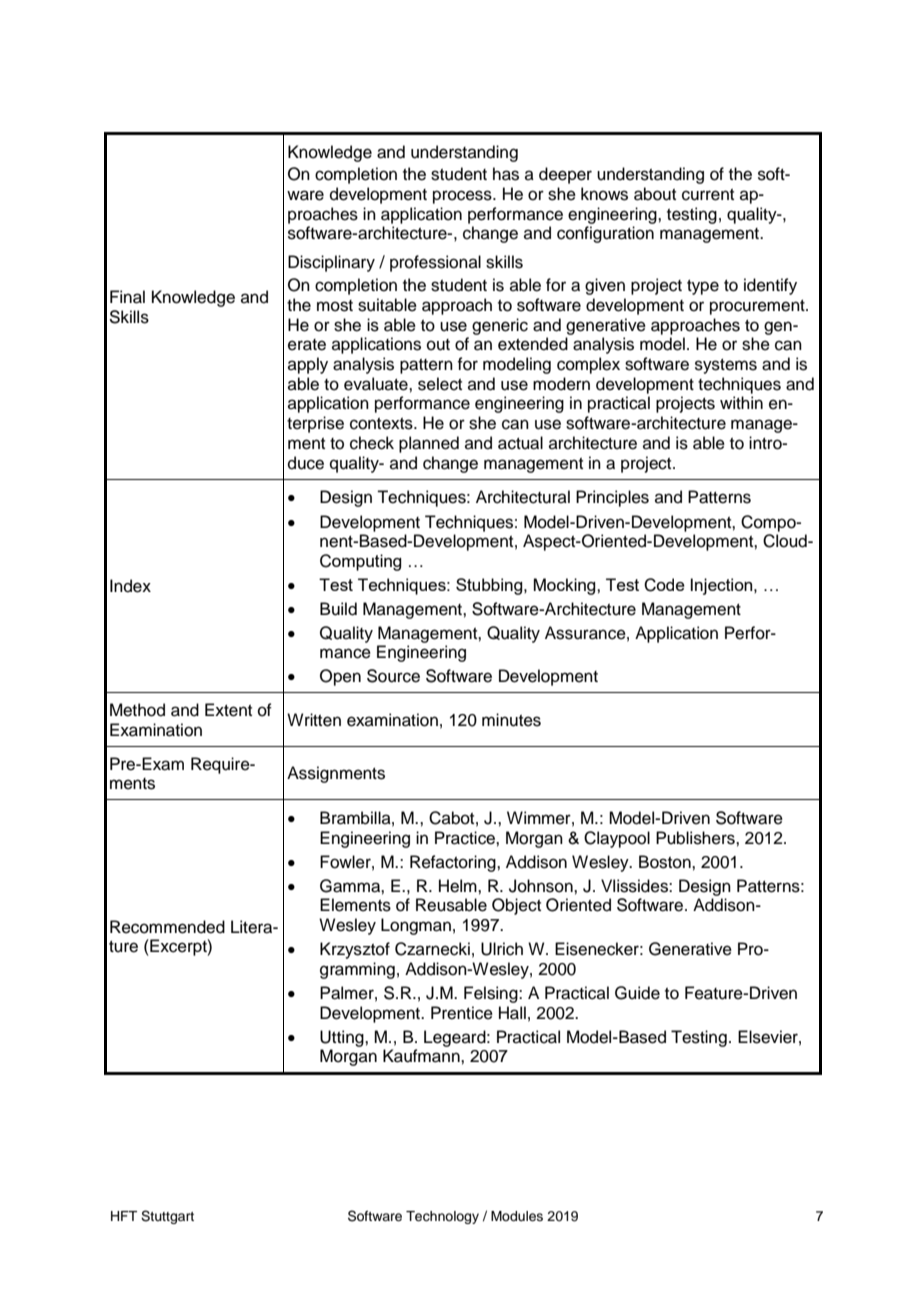 The height and width of the page is (1308, 924). What do you see at coordinates (463, 197) in the page?
I see `process` at bounding box center [463, 197].
